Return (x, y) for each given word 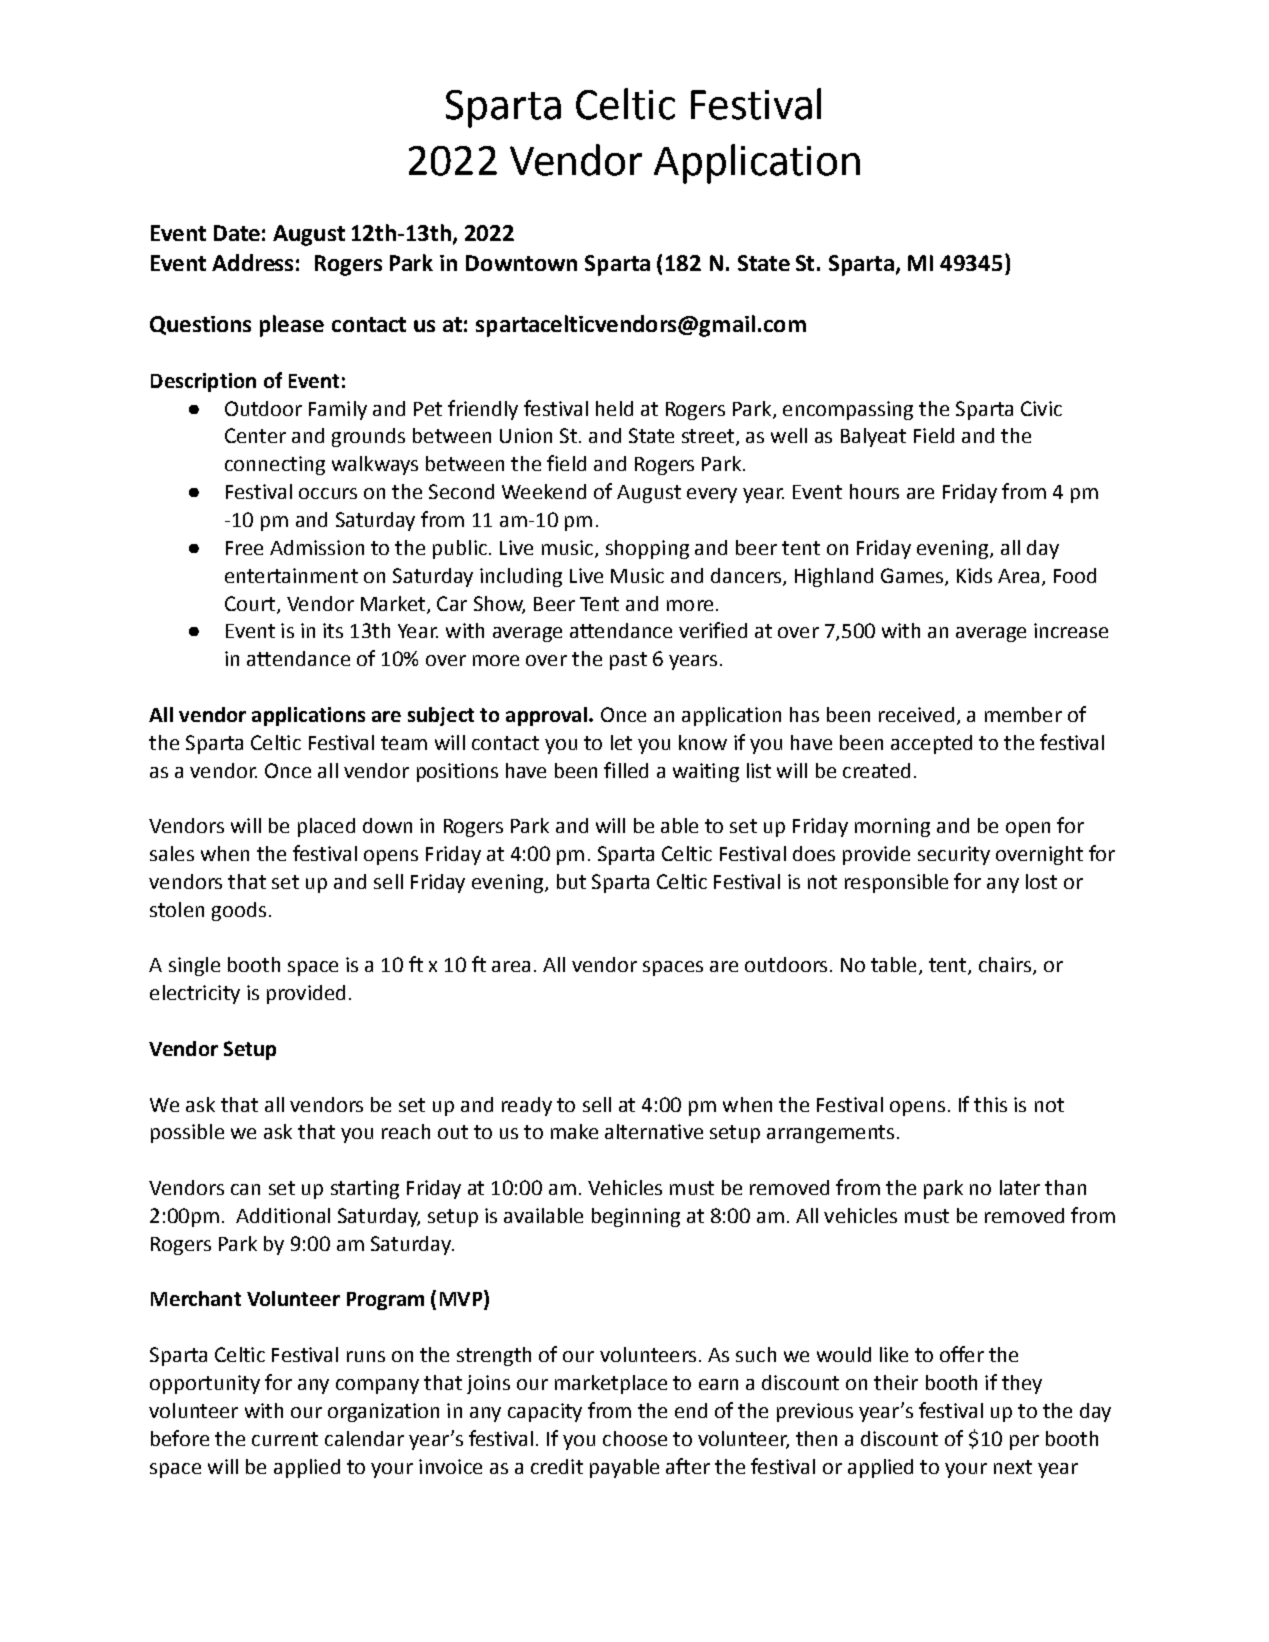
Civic (1041, 408)
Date (237, 233)
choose (635, 1438)
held (614, 408)
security (954, 855)
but (571, 881)
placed (326, 827)
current (285, 1439)
